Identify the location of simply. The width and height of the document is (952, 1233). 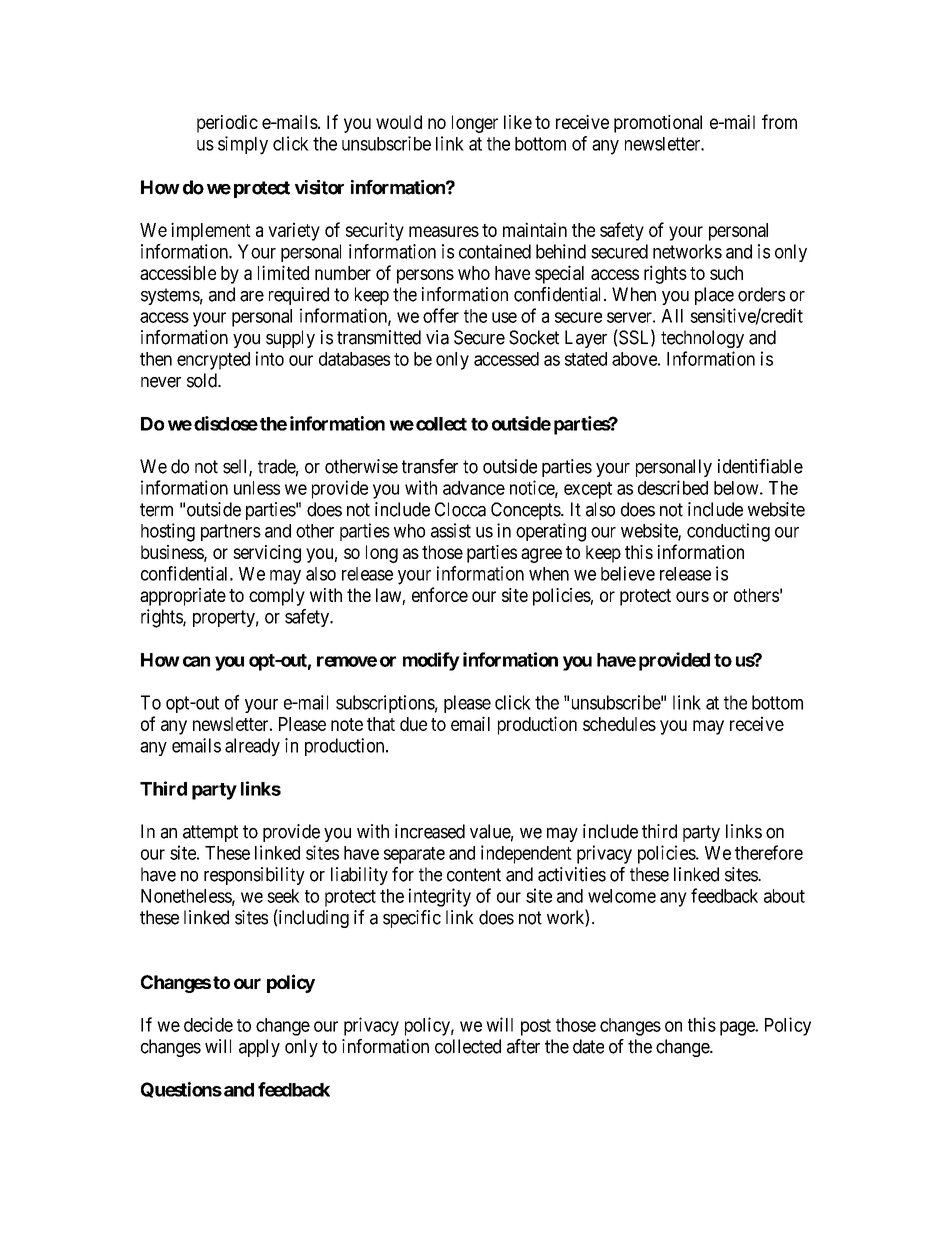
(243, 145).
